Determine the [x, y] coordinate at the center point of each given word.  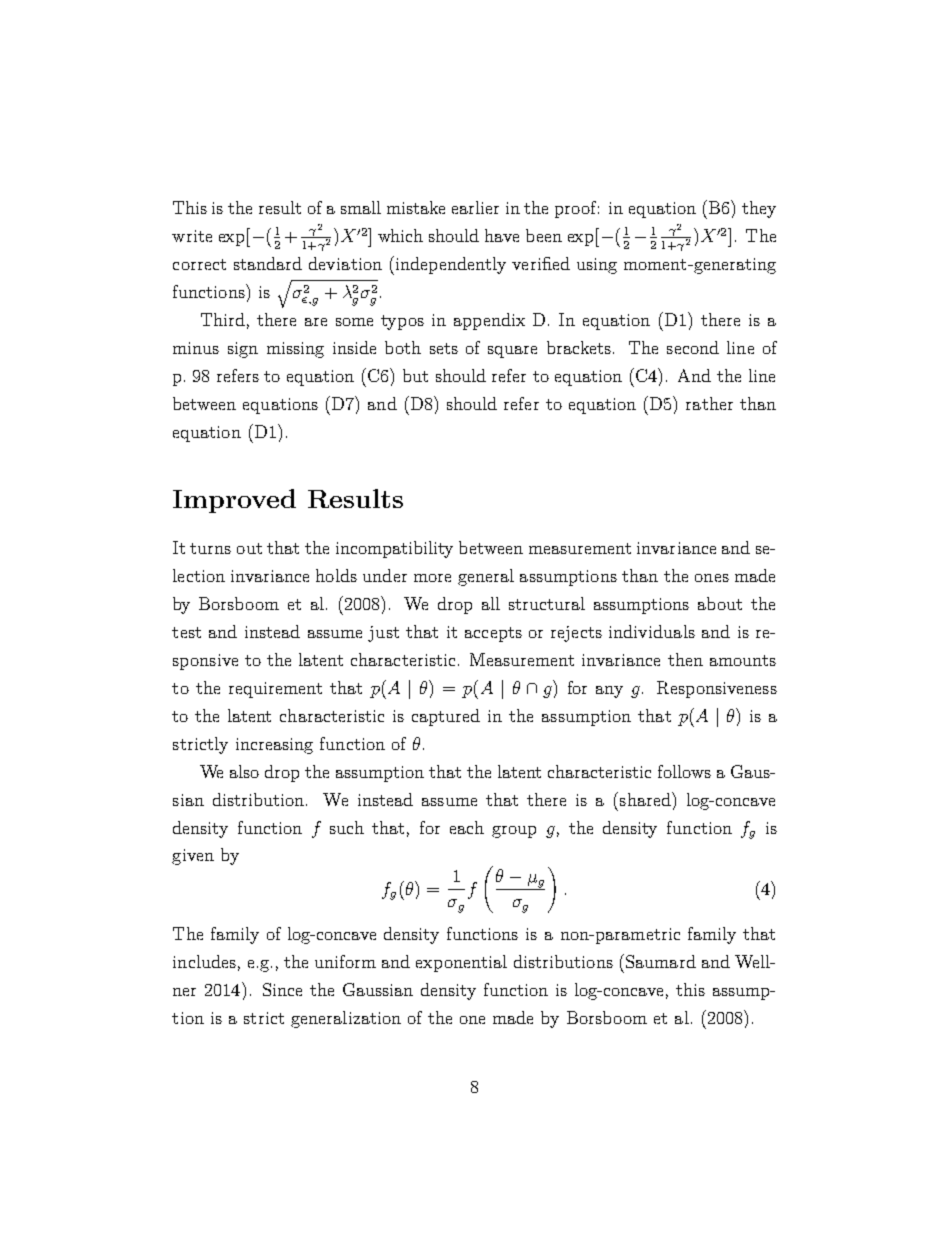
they [759, 209]
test [186, 632]
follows [684, 771]
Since [282, 989]
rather [709, 403]
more [432, 578]
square [512, 352]
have [502, 235]
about [720, 603]
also [244, 771]
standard [268, 263]
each [467, 827]
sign [243, 350]
